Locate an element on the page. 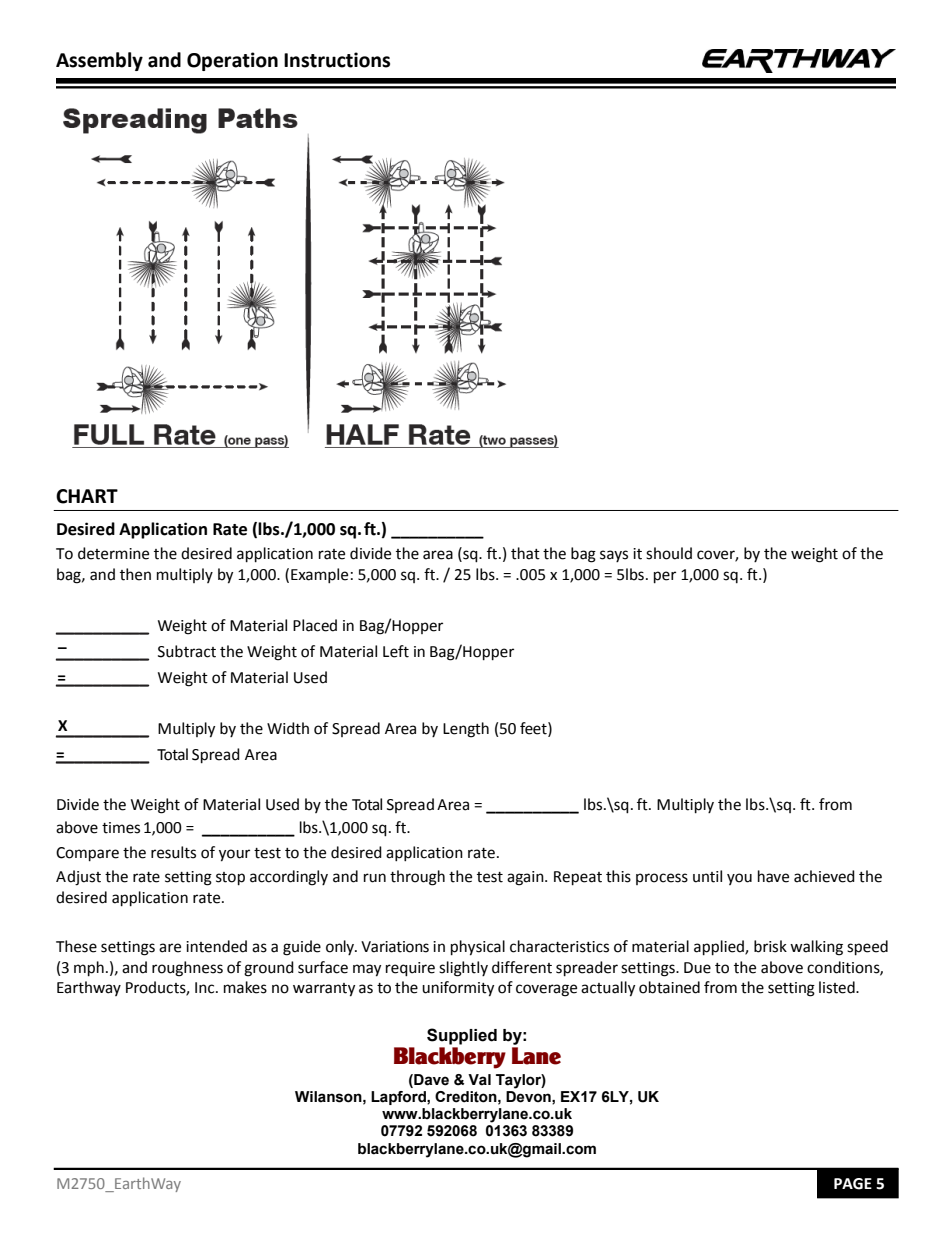 This image has width=952, height=1233. Instructions is located at coordinates (337, 60).
